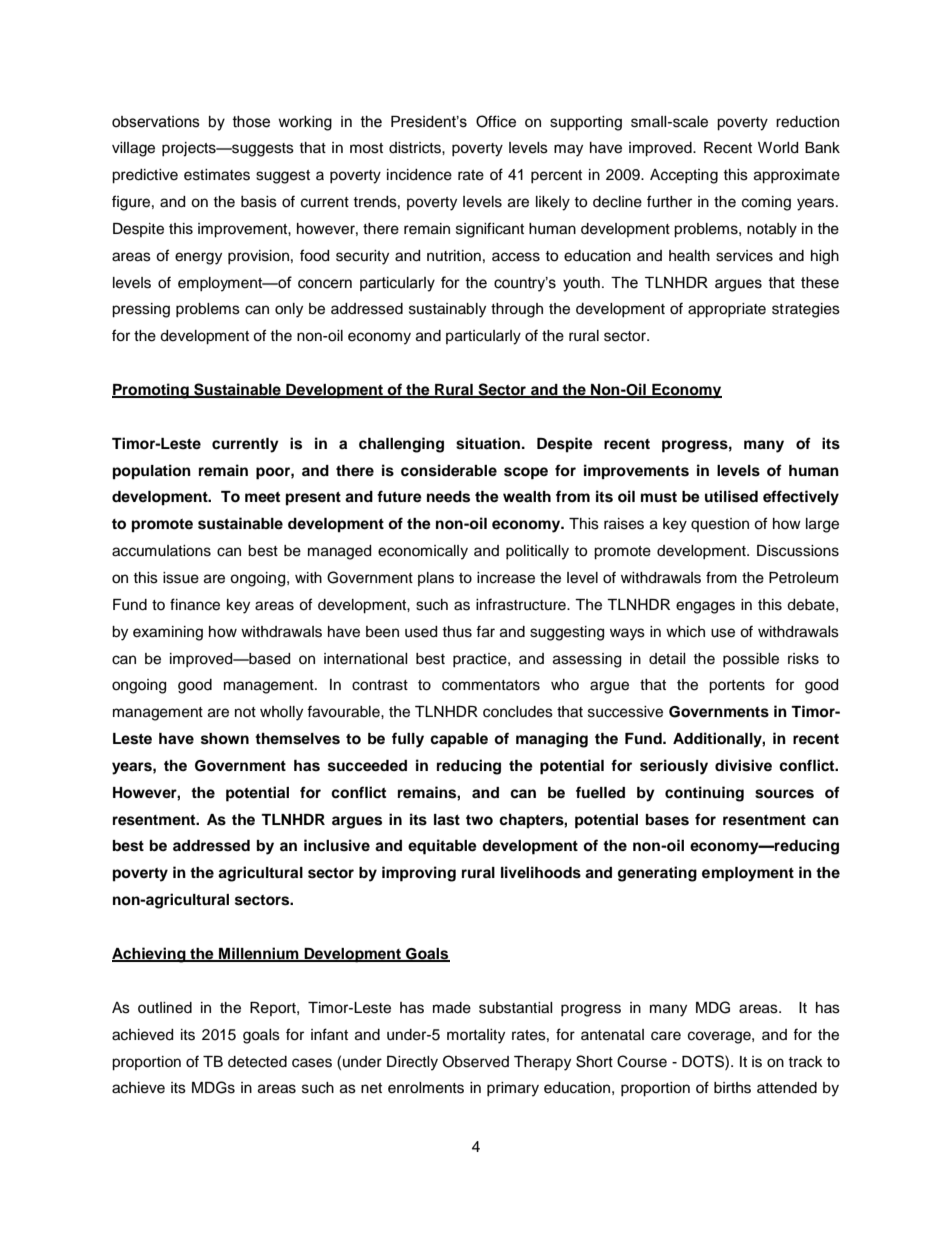 The height and width of the screenshot is (1233, 952). I want to click on finance, so click(195, 604).
